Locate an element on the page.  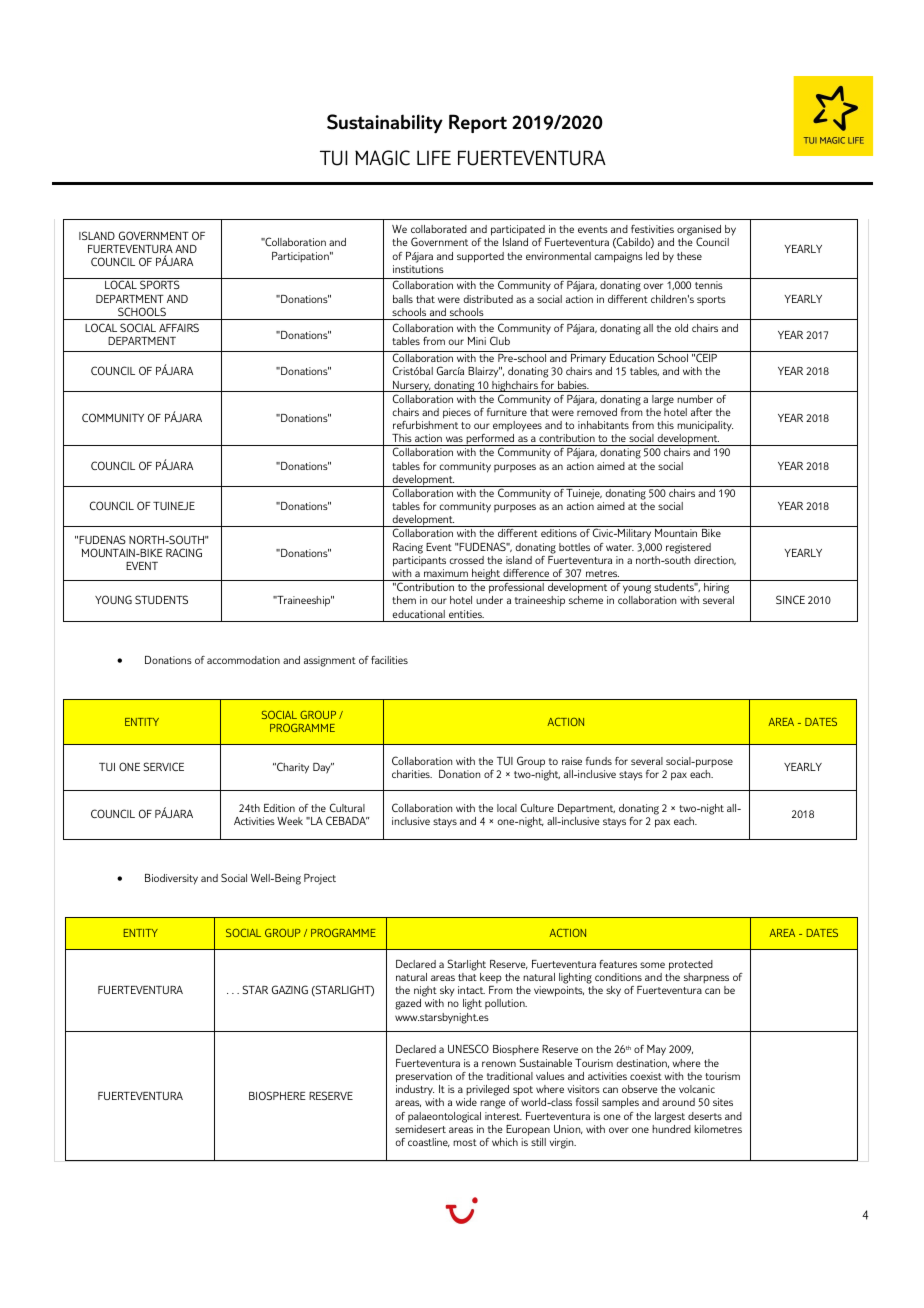
MAGIC is located at coordinates (382, 158).
